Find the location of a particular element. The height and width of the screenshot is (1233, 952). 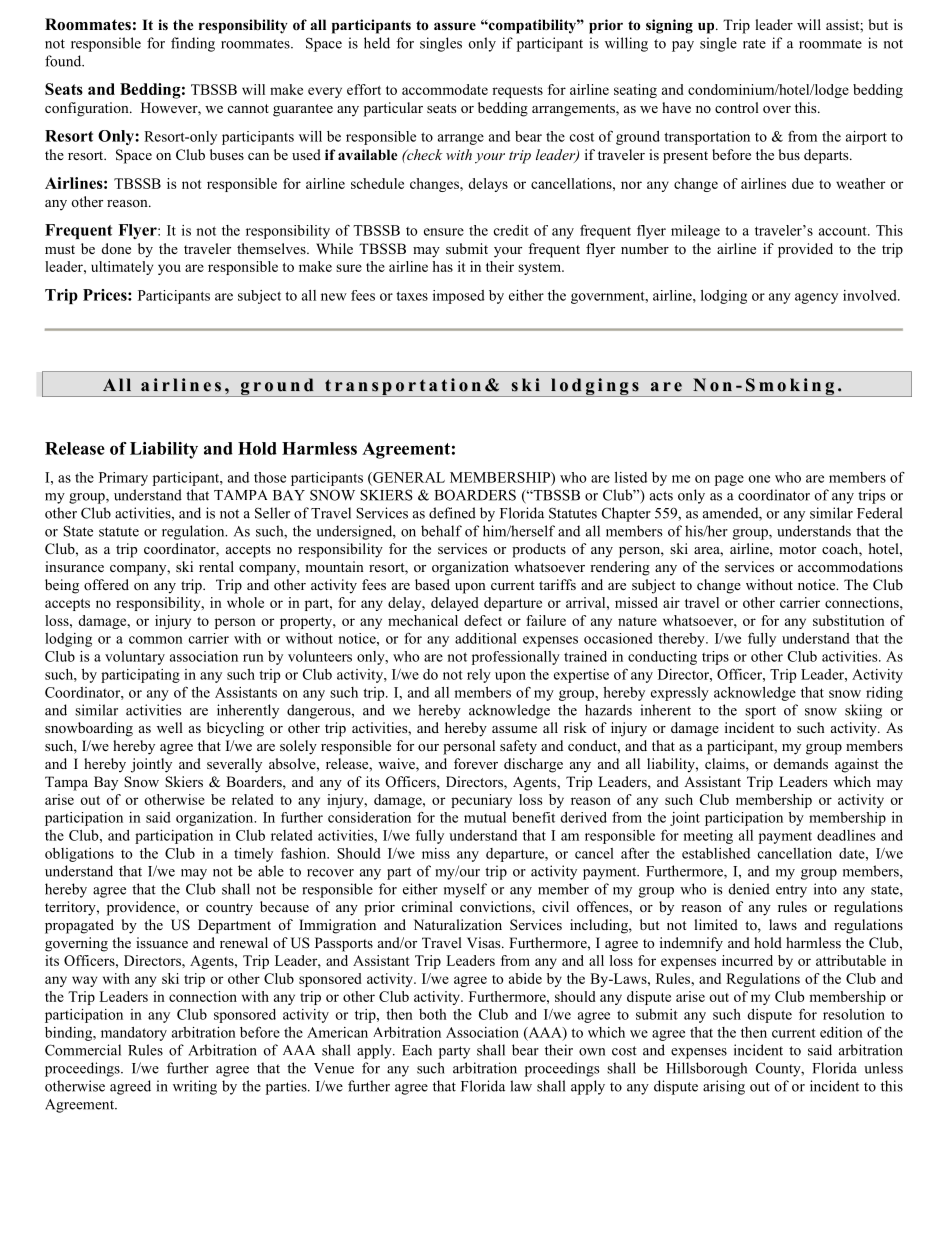

mandatory is located at coordinates (134, 1034).
